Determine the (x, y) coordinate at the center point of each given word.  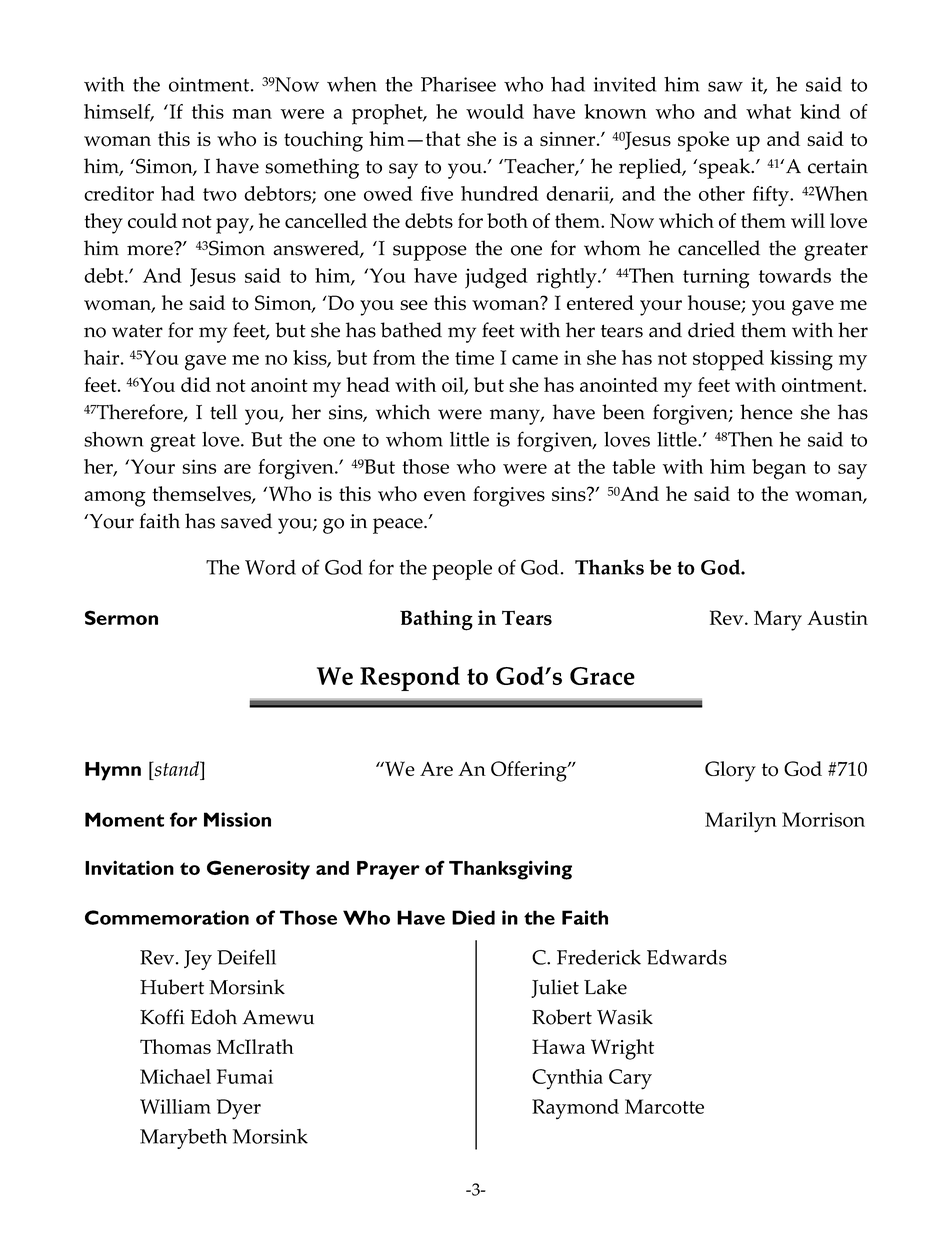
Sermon (121, 617)
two (220, 194)
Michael (175, 1076)
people (462, 570)
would (495, 111)
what (768, 111)
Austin (837, 618)
